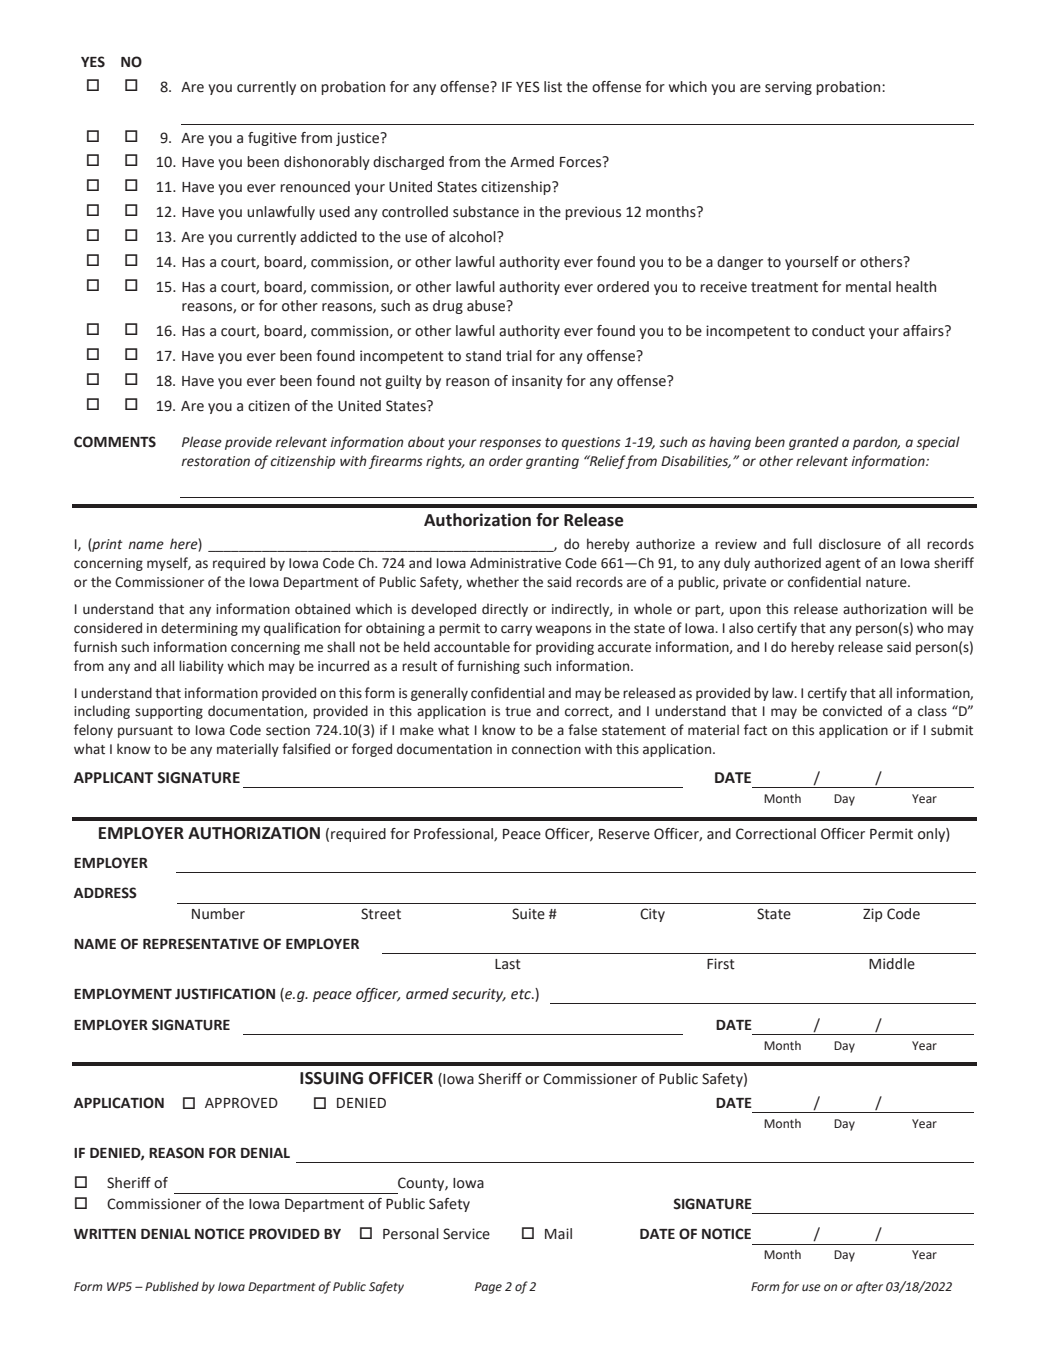 This image has height=1356, width=1048. What do you see at coordinates (528, 914) in the image?
I see `Suite` at bounding box center [528, 914].
